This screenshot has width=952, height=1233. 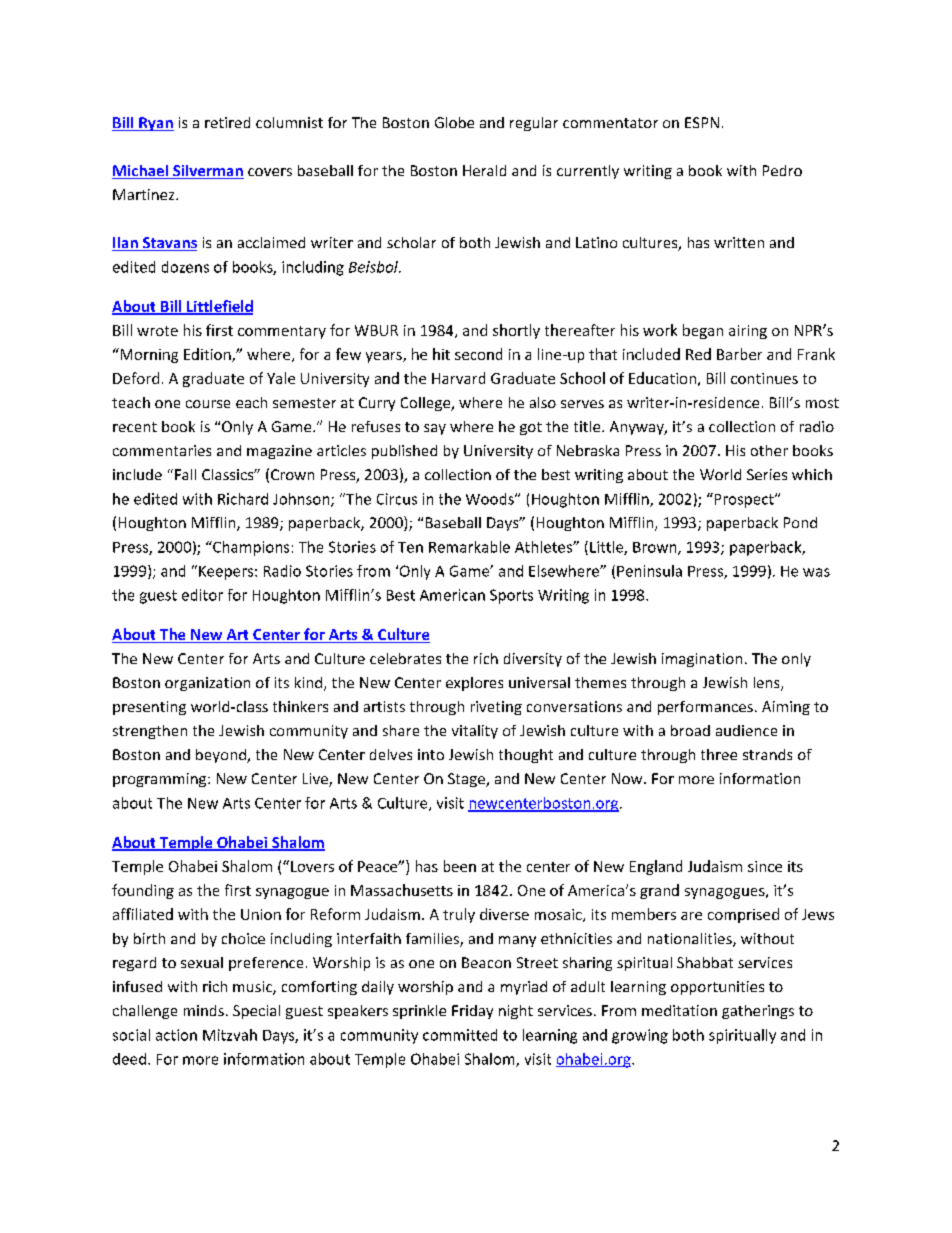 I want to click on Edition, so click(x=208, y=355).
